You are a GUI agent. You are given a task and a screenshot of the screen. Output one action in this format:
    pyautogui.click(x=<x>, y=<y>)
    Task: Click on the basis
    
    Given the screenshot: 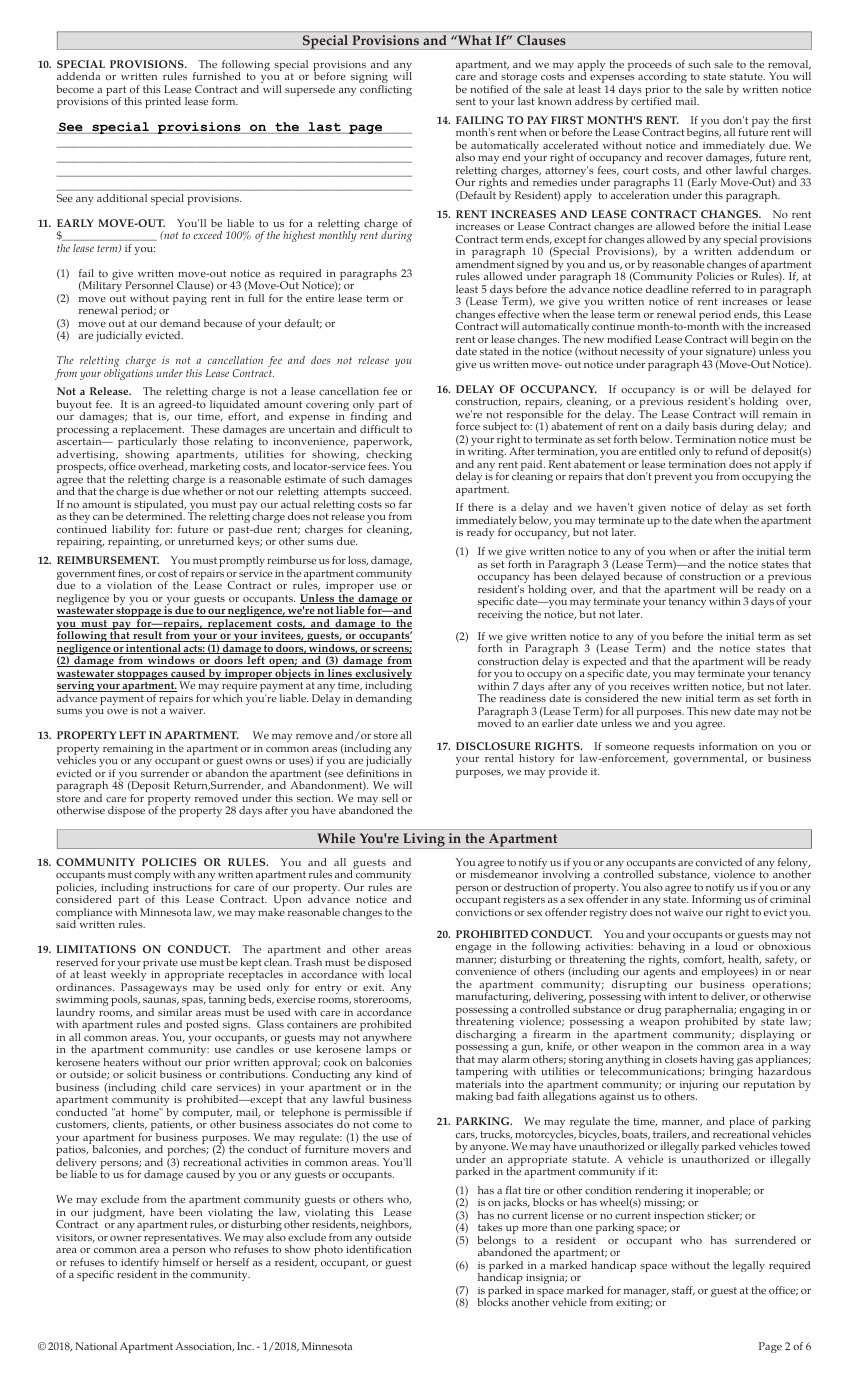 What is the action you would take?
    pyautogui.click(x=705, y=426)
